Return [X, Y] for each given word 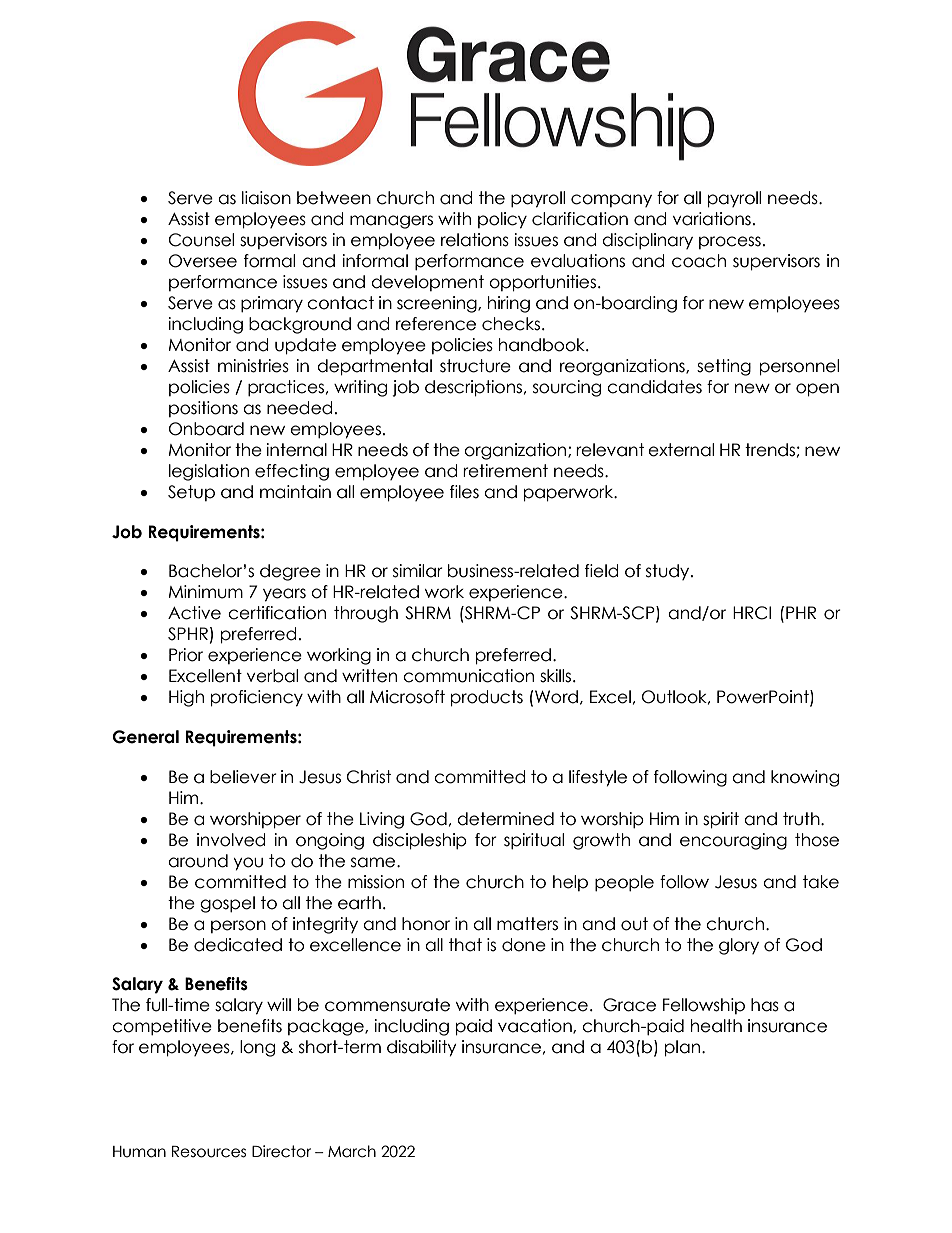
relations [475, 240]
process [730, 242]
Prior [186, 655]
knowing [805, 778]
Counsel [201, 240]
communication [468, 676]
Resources [209, 1152]
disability [422, 1048]
